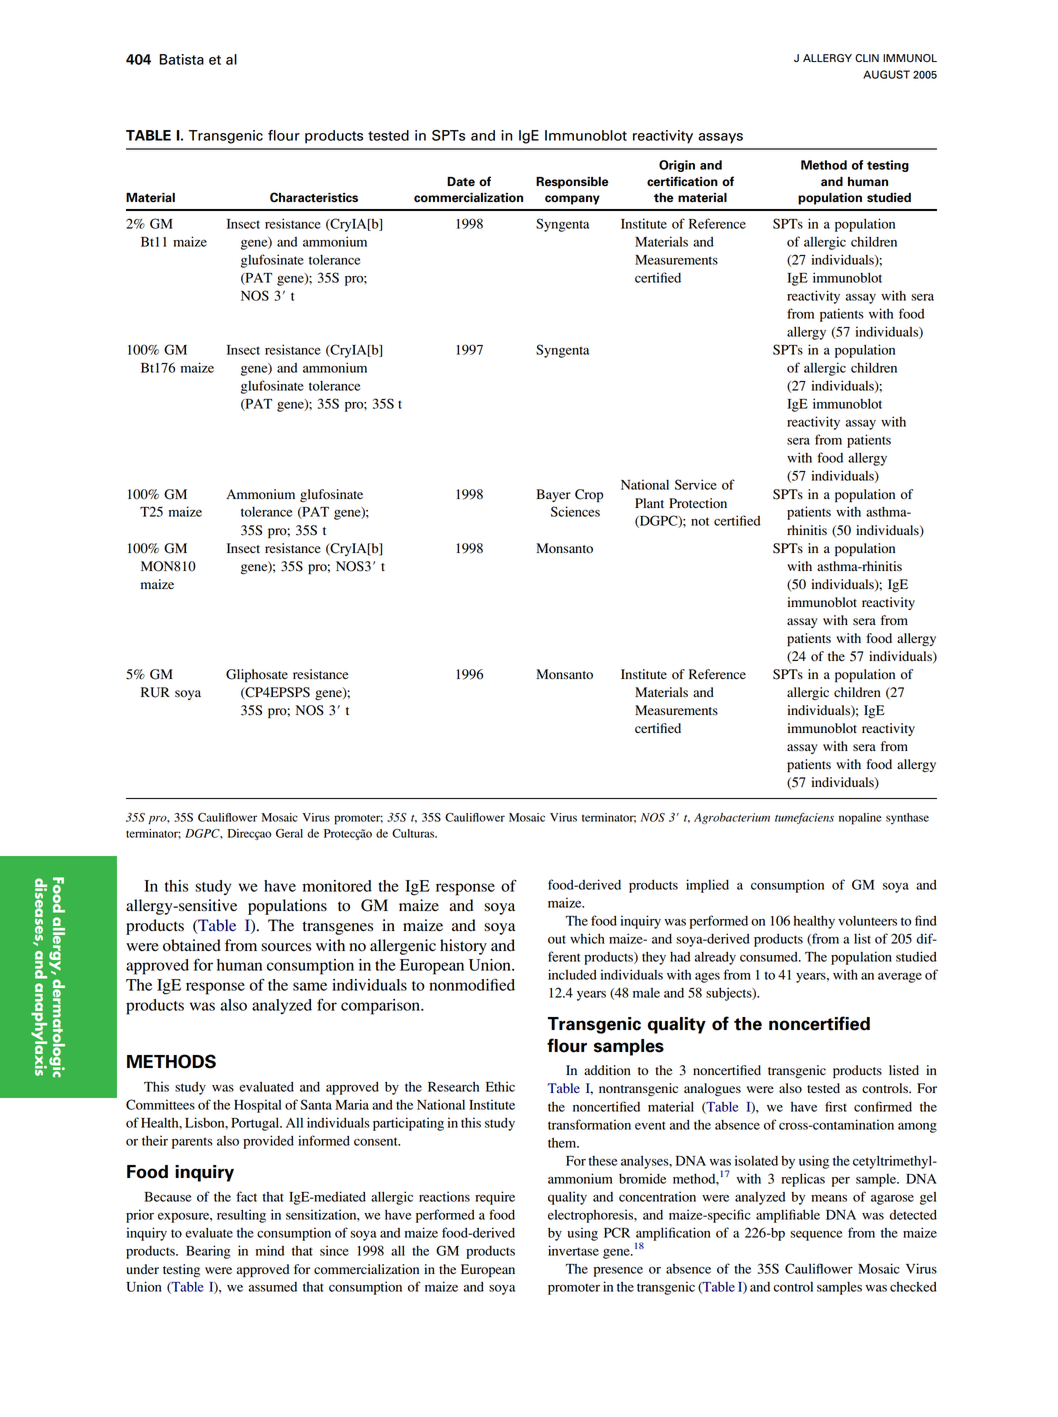 Image resolution: width=1058 pixels, height=1417 pixels. What do you see at coordinates (867, 58) in the screenshot?
I see `CLIN` at bounding box center [867, 58].
